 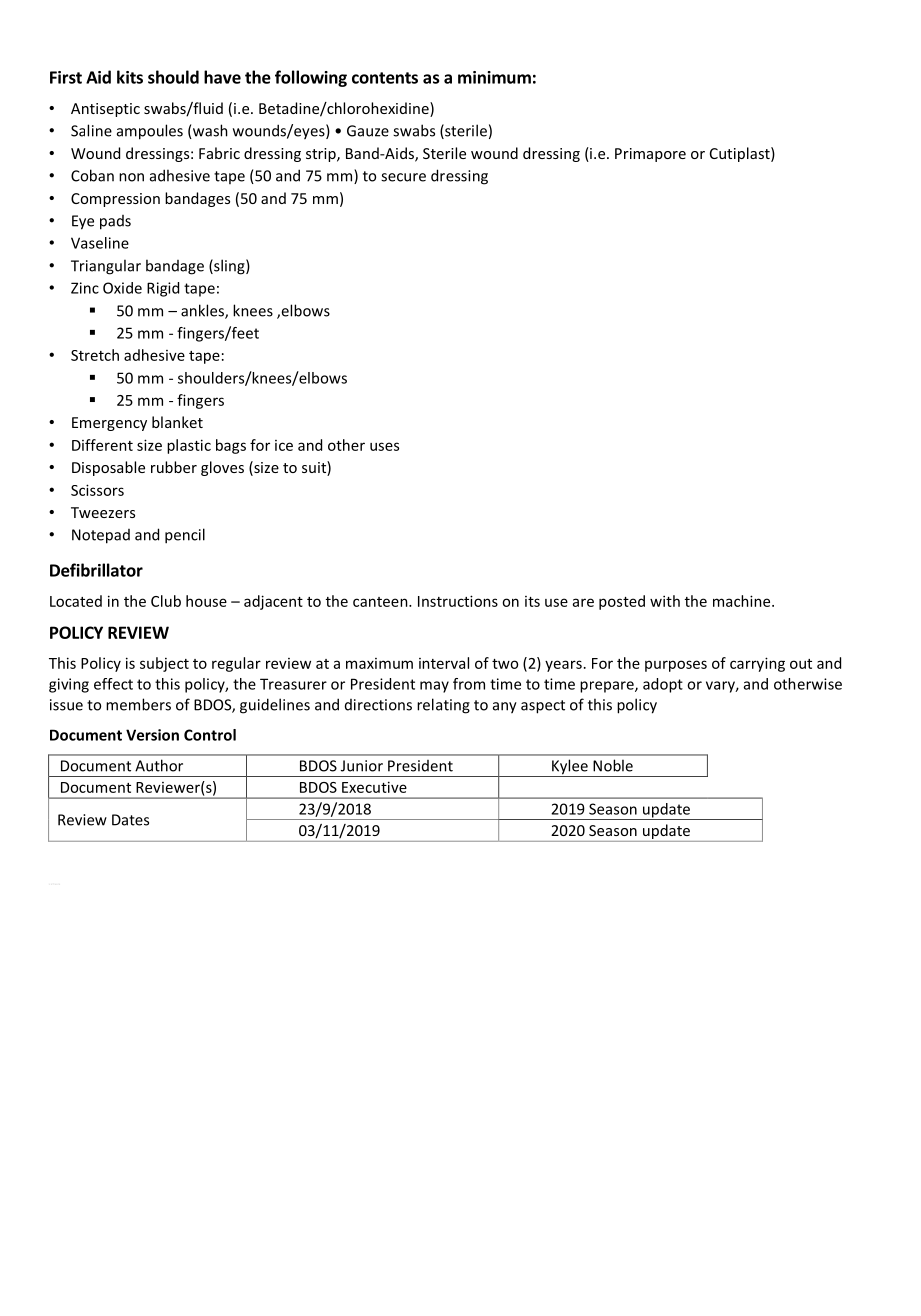 What do you see at coordinates (163, 289) in the image?
I see `Rigid` at bounding box center [163, 289].
